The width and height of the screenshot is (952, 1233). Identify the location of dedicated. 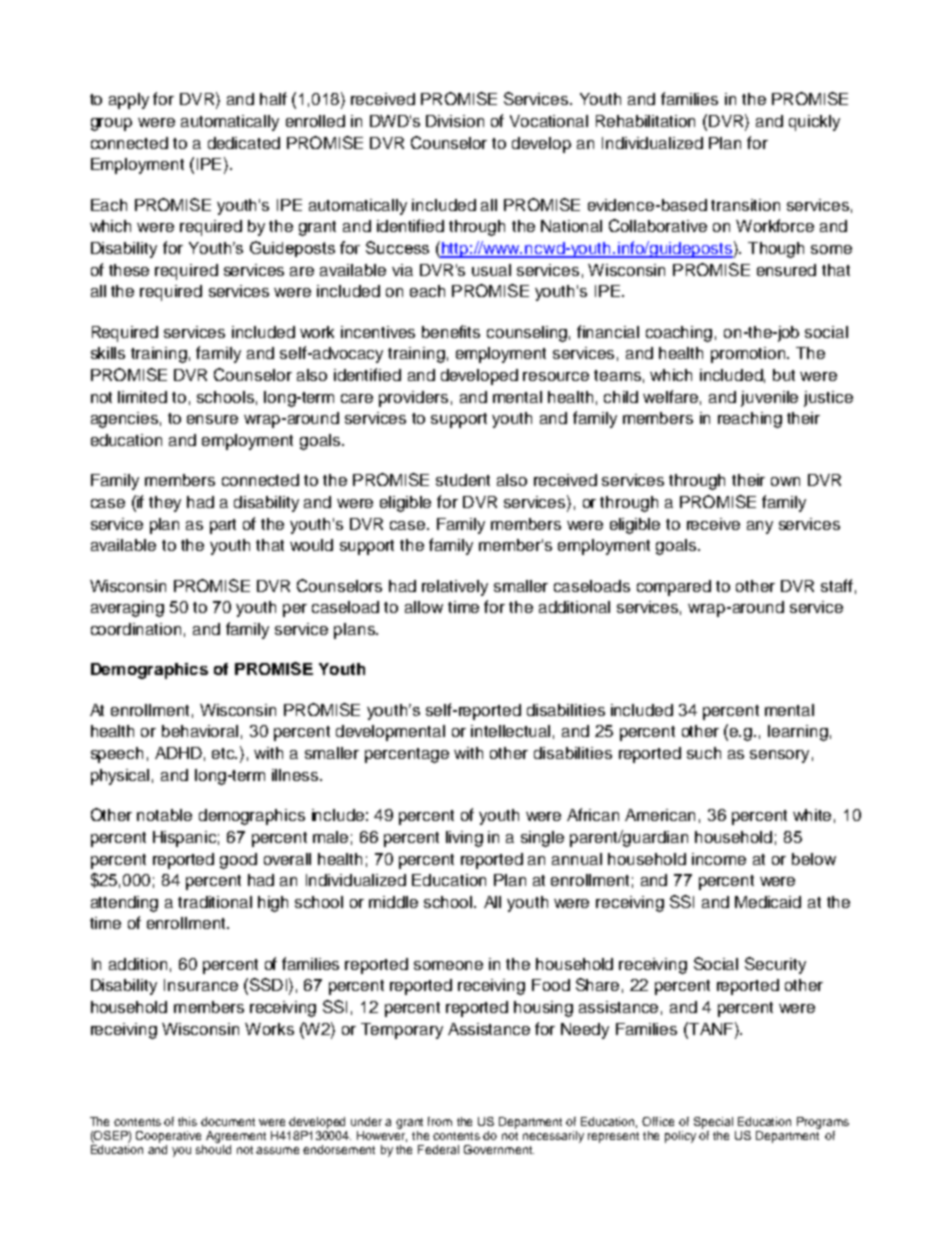
(244, 143).
